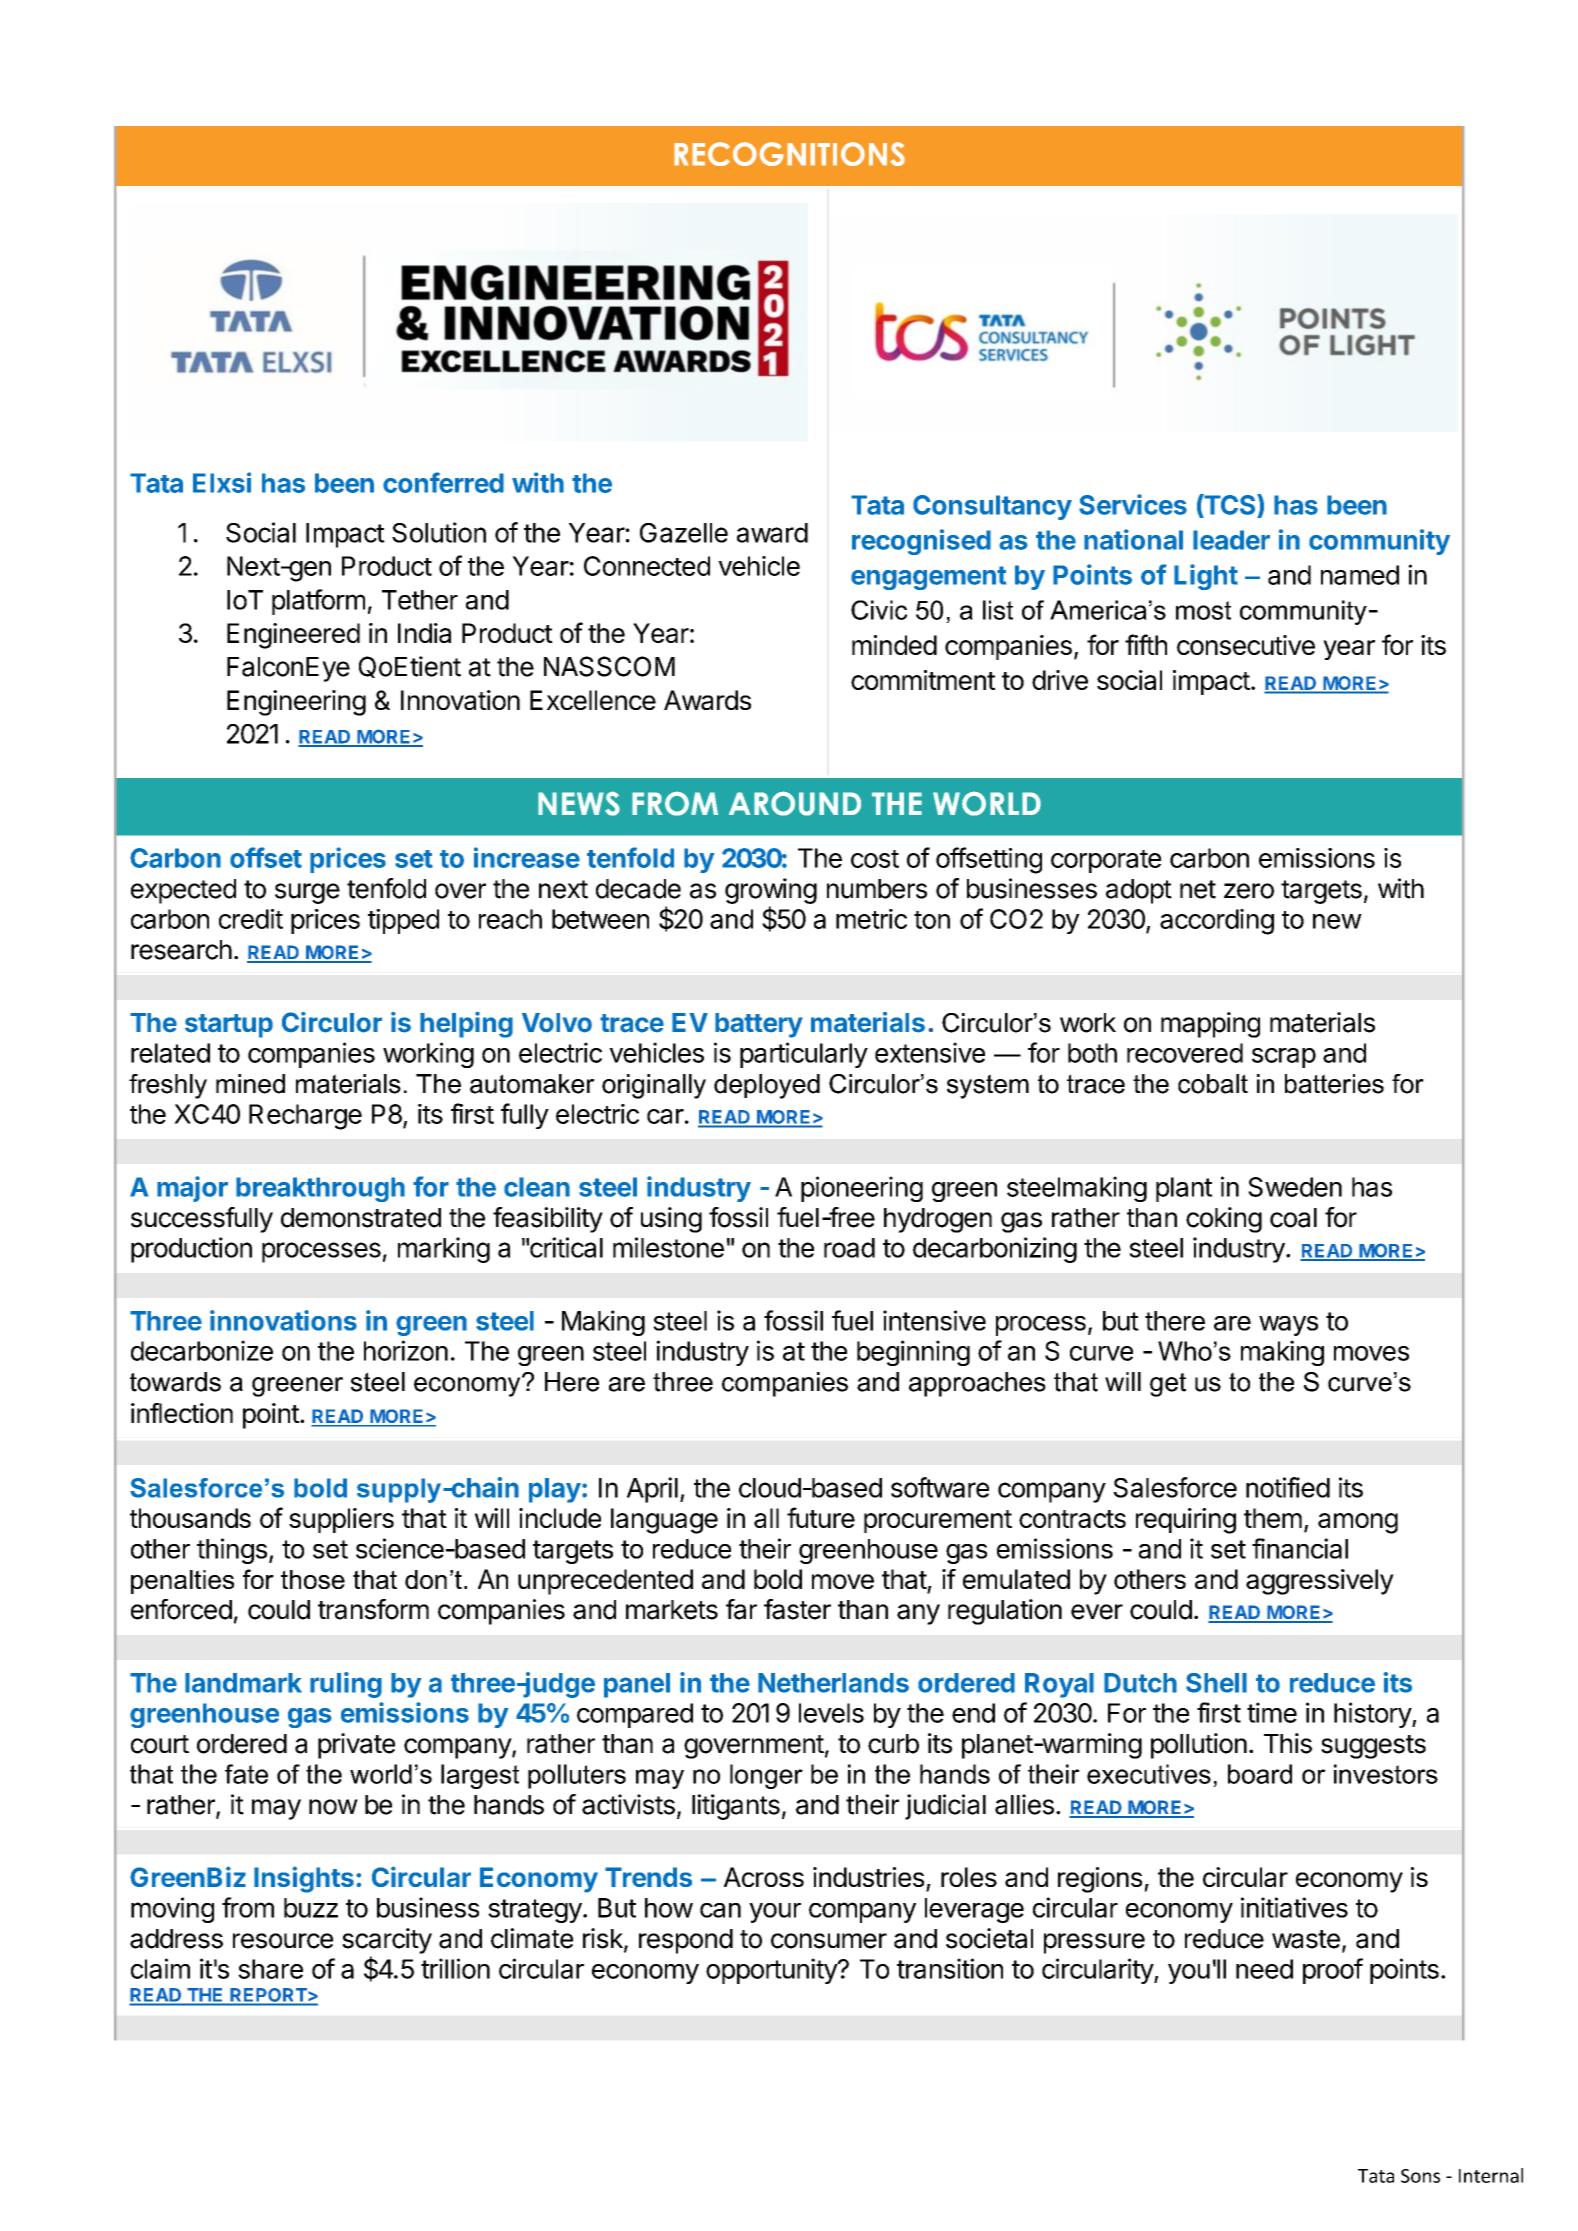 The height and width of the page is (2231, 1578). Describe the element at coordinates (443, 482) in the page. I see `conferred` at that location.
